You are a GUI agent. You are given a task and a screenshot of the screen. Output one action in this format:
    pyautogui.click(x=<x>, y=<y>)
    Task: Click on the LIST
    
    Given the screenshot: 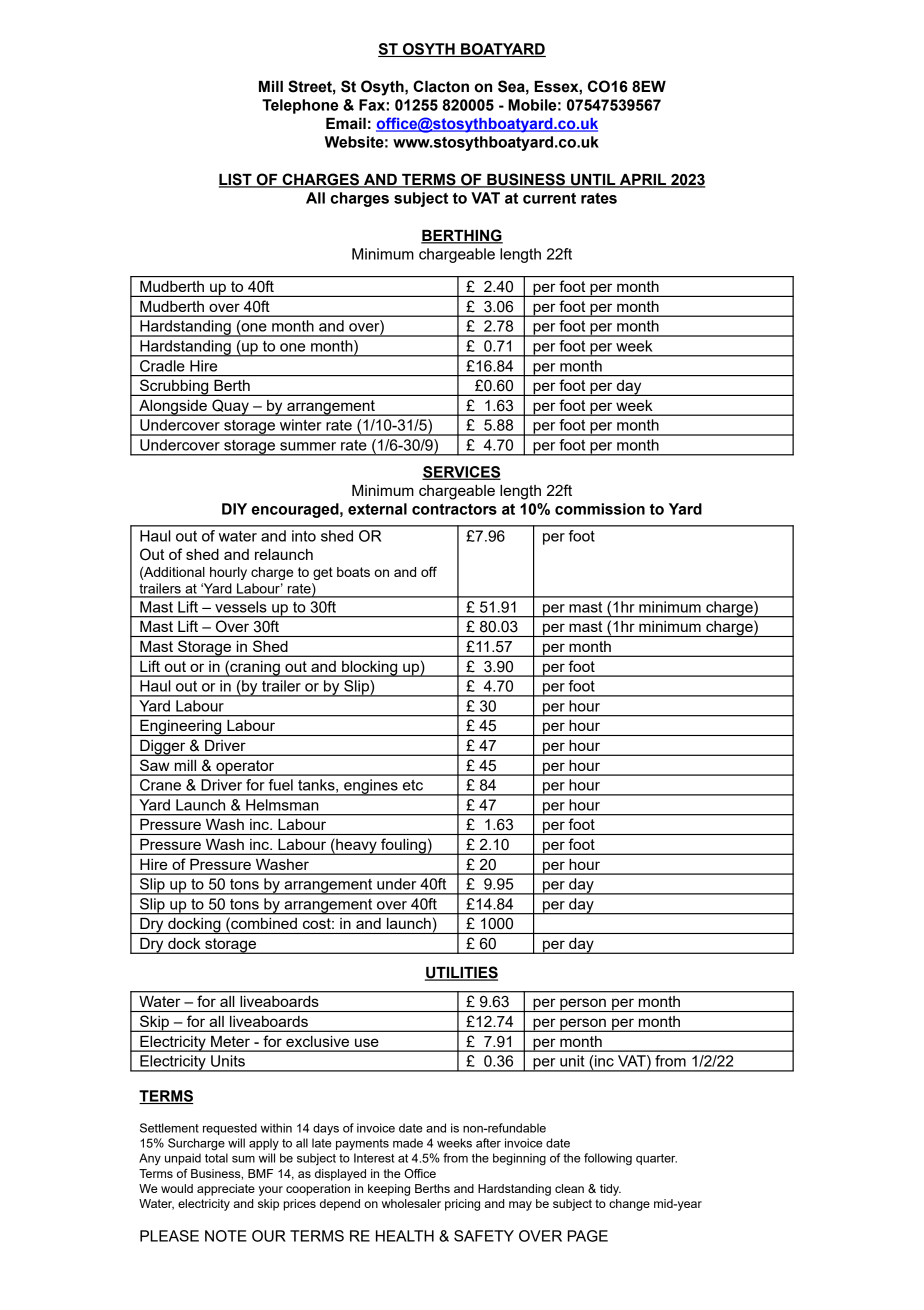 What is the action you would take?
    pyautogui.click(x=236, y=180)
